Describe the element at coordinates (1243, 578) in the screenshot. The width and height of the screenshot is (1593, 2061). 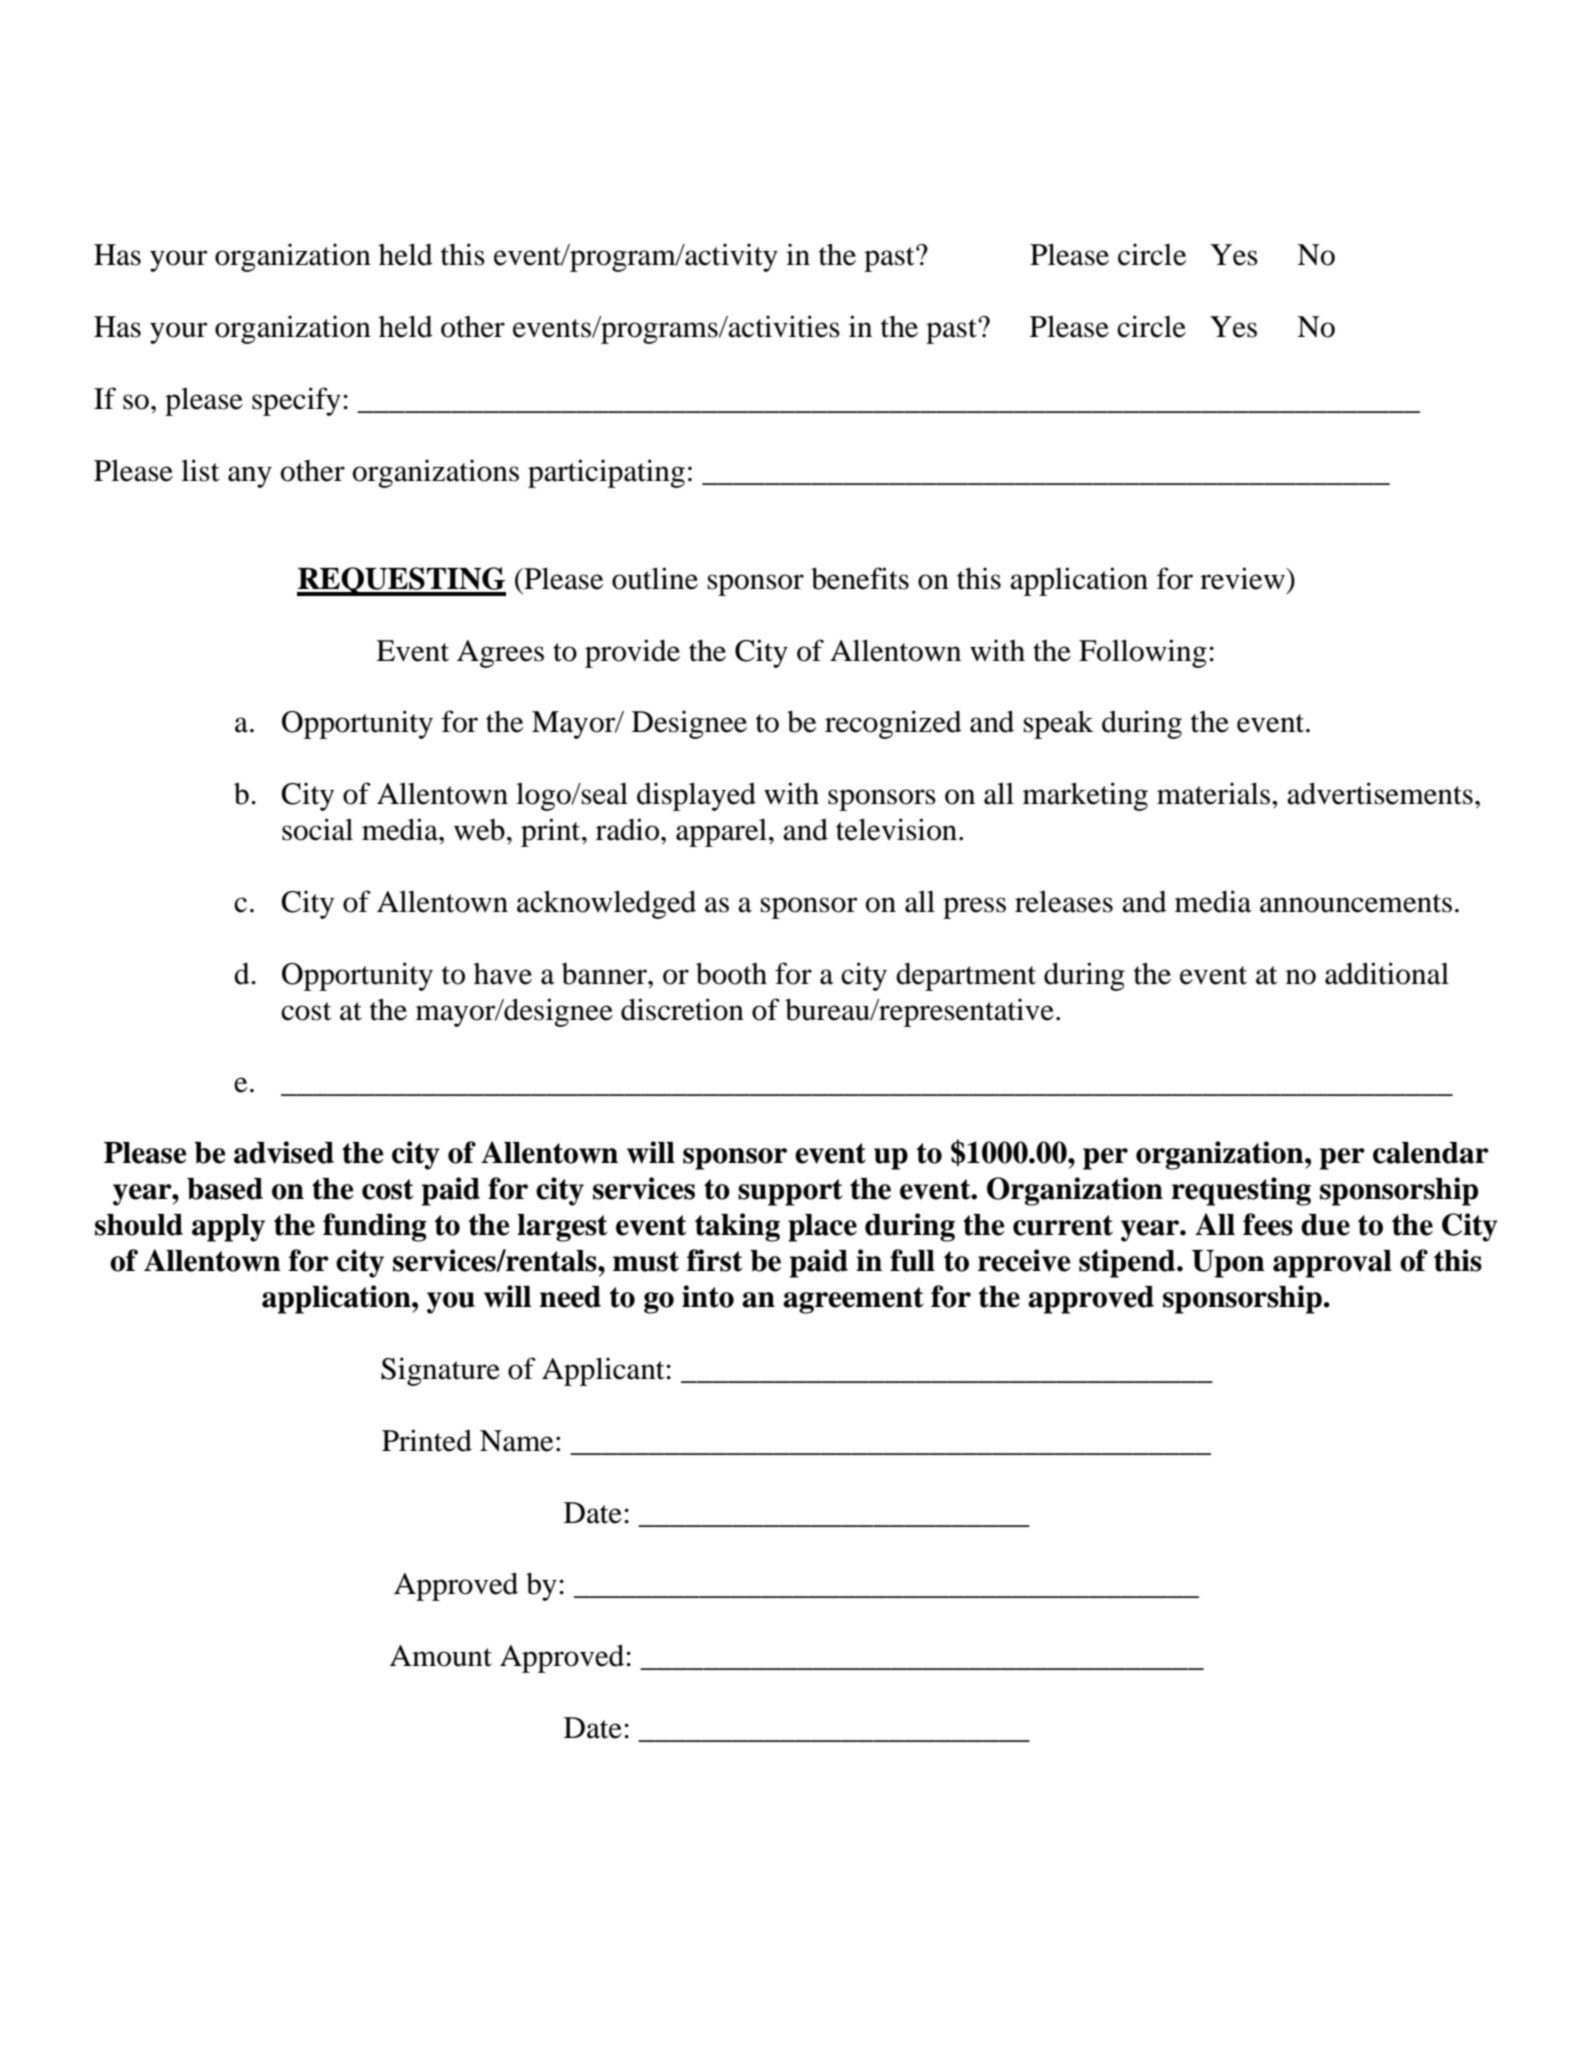
I see `review` at that location.
